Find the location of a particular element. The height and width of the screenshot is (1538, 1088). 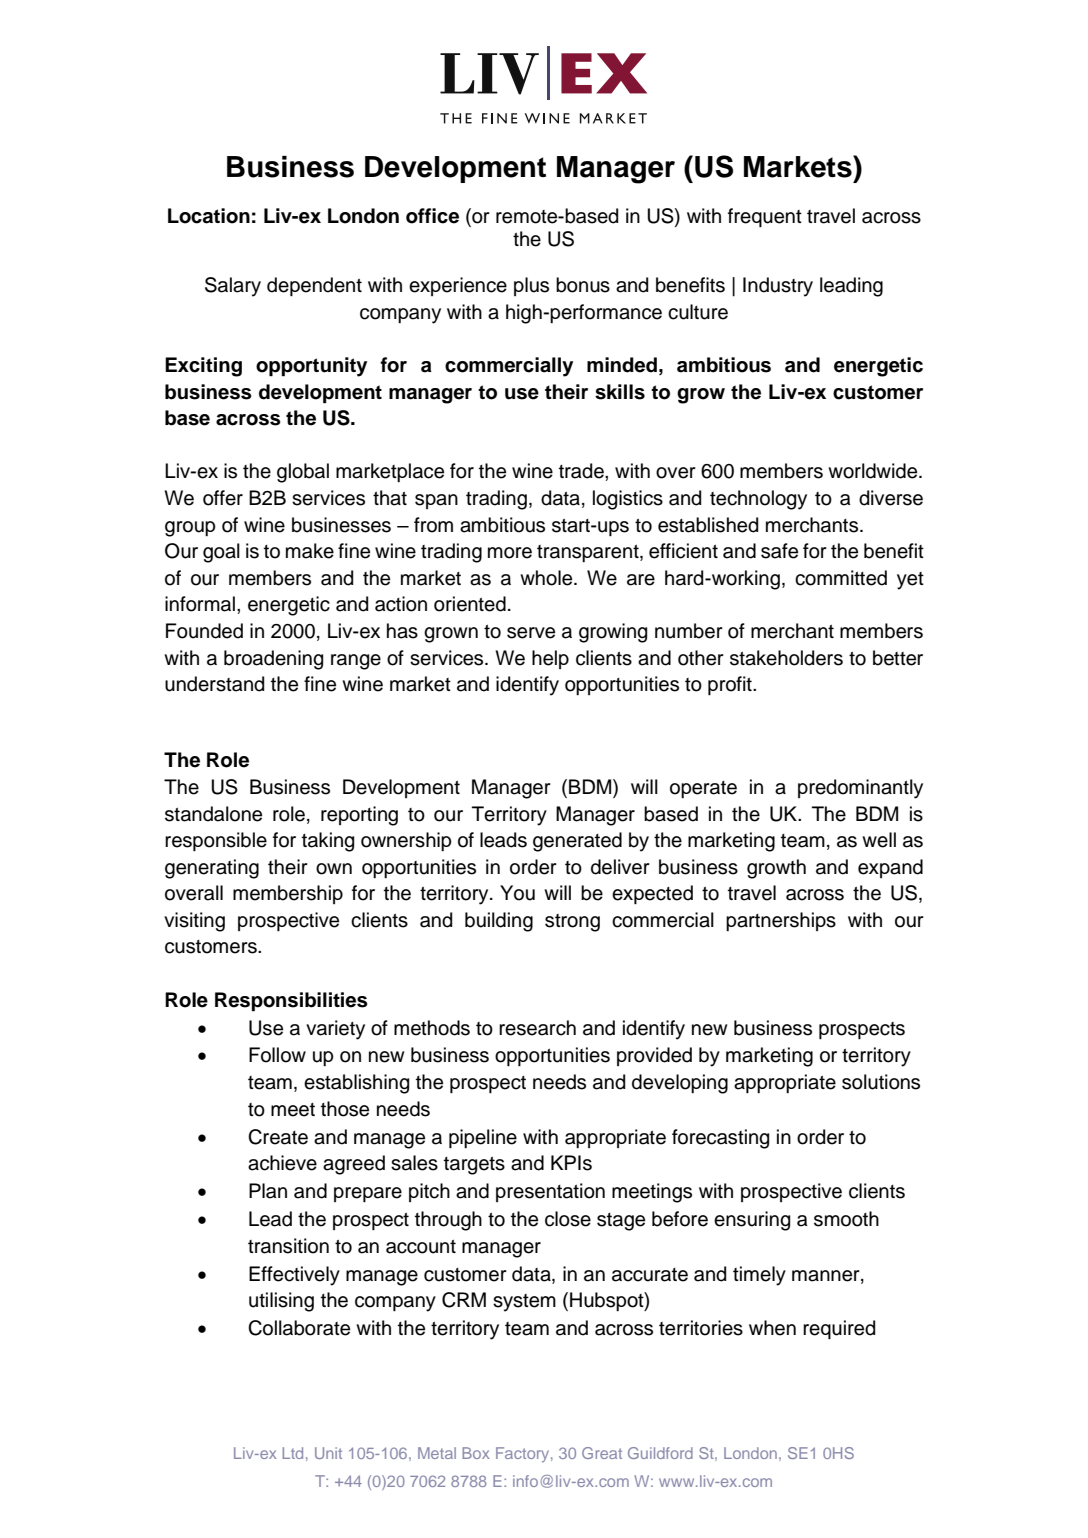

Industry is located at coordinates (778, 287).
